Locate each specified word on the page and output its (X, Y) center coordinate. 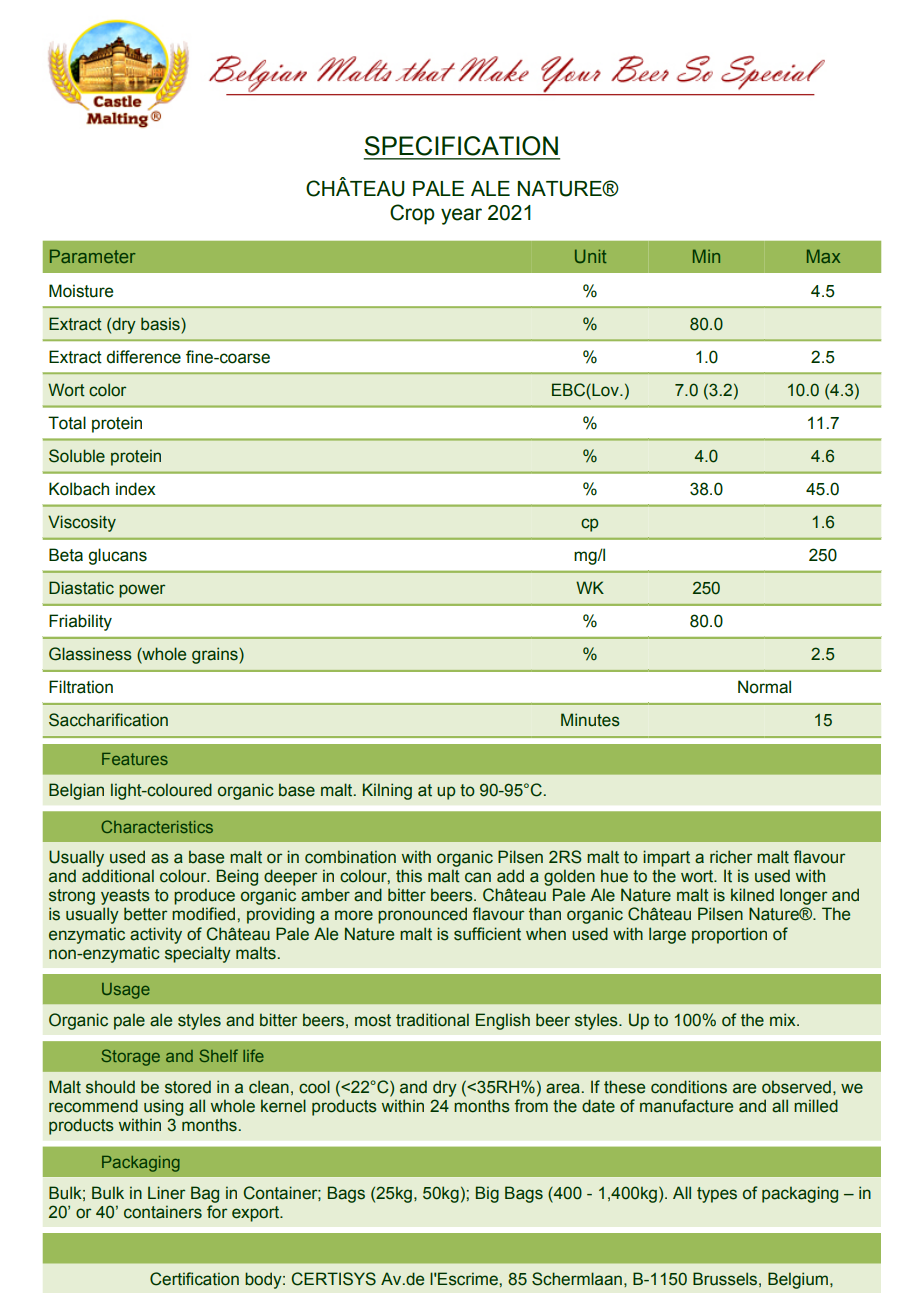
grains (216, 655)
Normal (764, 687)
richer (731, 857)
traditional (432, 1020)
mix (784, 1019)
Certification (194, 1279)
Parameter (92, 256)
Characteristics (157, 826)
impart (666, 858)
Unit (590, 256)
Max (823, 256)
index (136, 489)
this (409, 876)
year (461, 216)
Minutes (590, 720)
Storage (130, 1057)
